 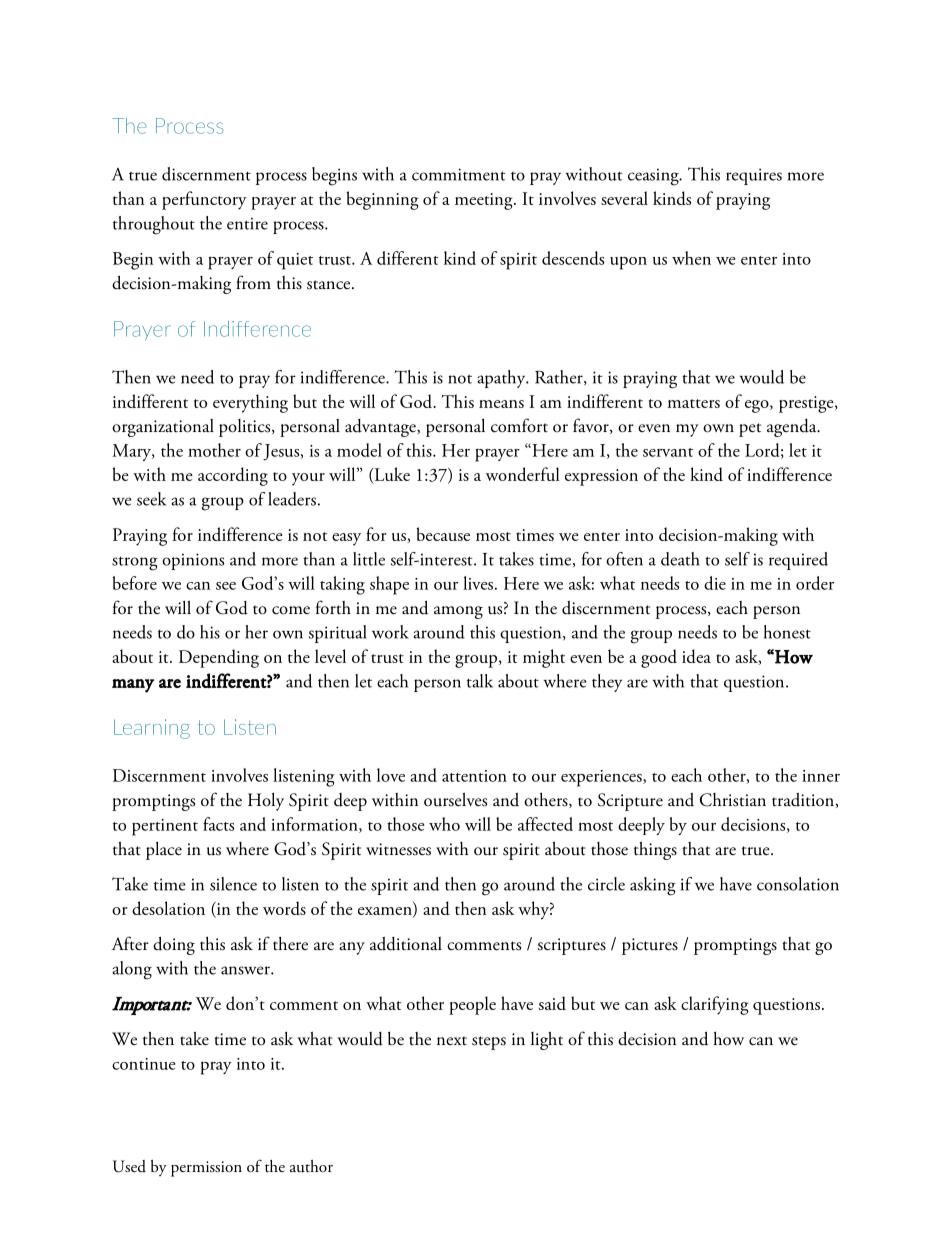 I want to click on meeting, so click(x=485, y=201).
